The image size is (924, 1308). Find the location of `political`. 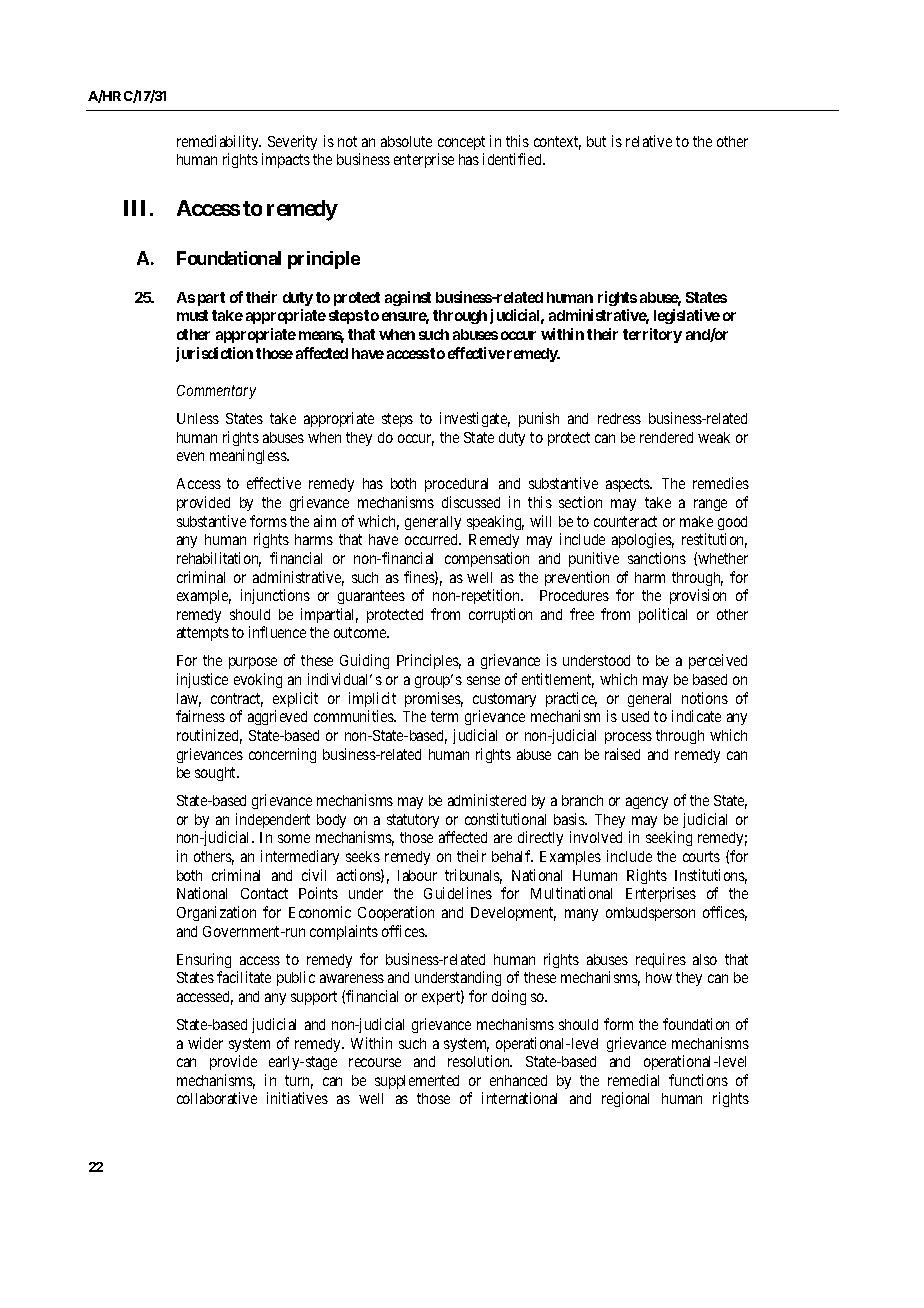

political is located at coordinates (663, 615).
